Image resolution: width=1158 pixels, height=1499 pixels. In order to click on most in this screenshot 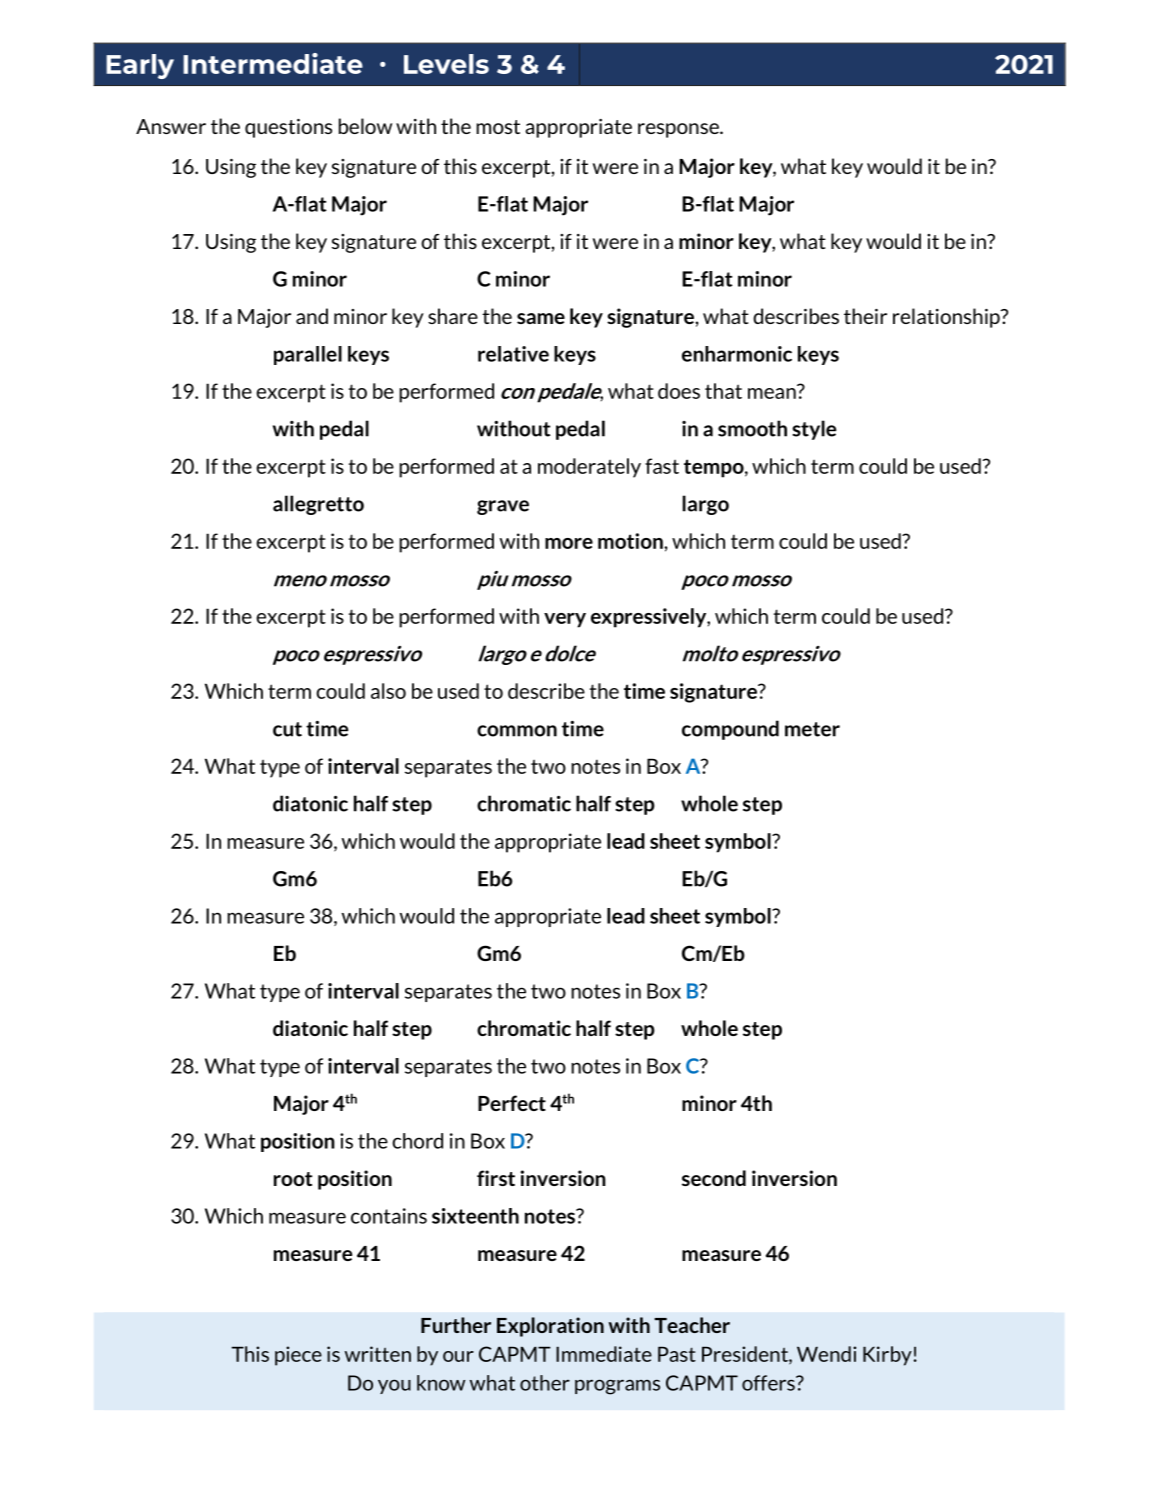, I will do `click(498, 127)`.
